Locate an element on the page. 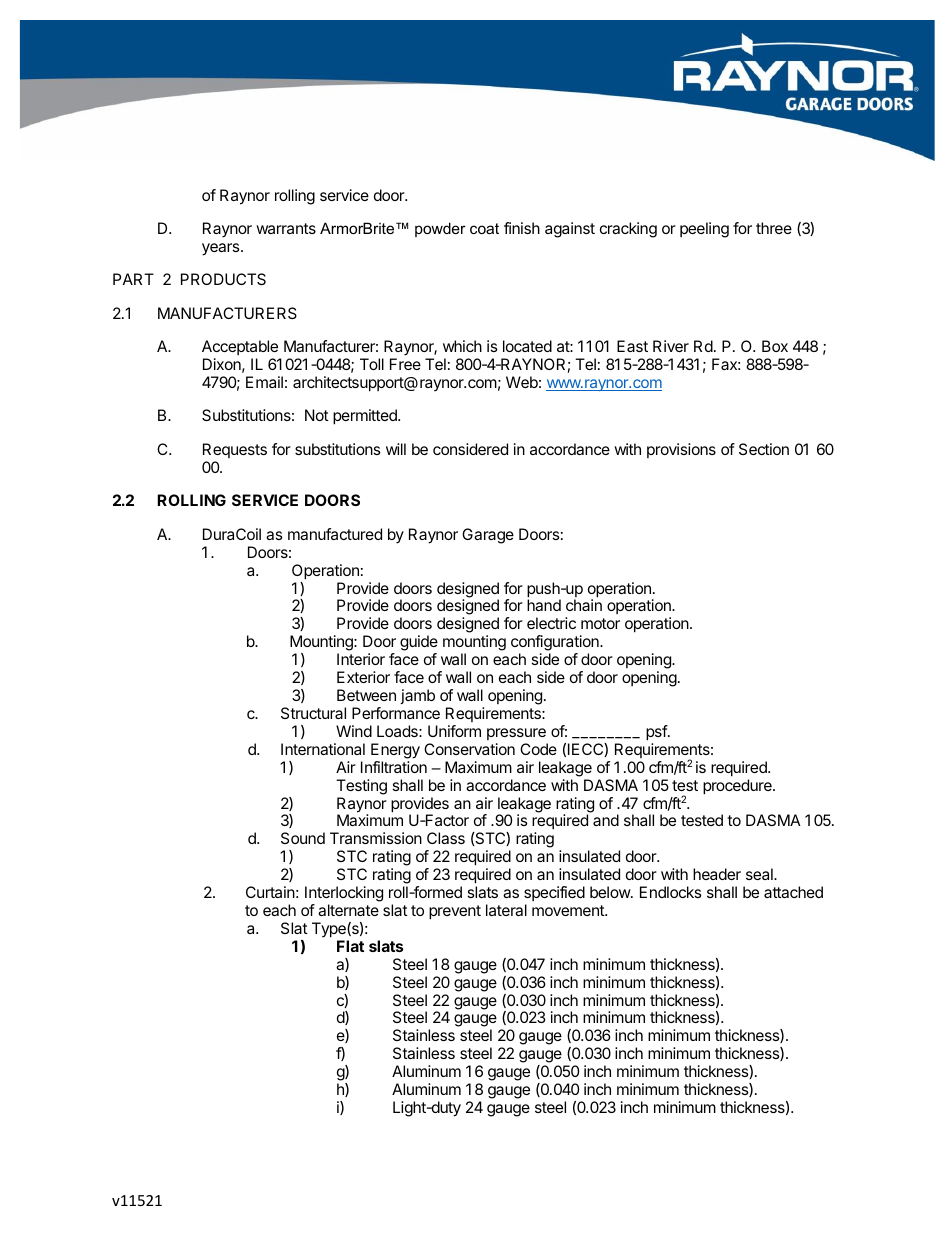  will is located at coordinates (396, 449).
